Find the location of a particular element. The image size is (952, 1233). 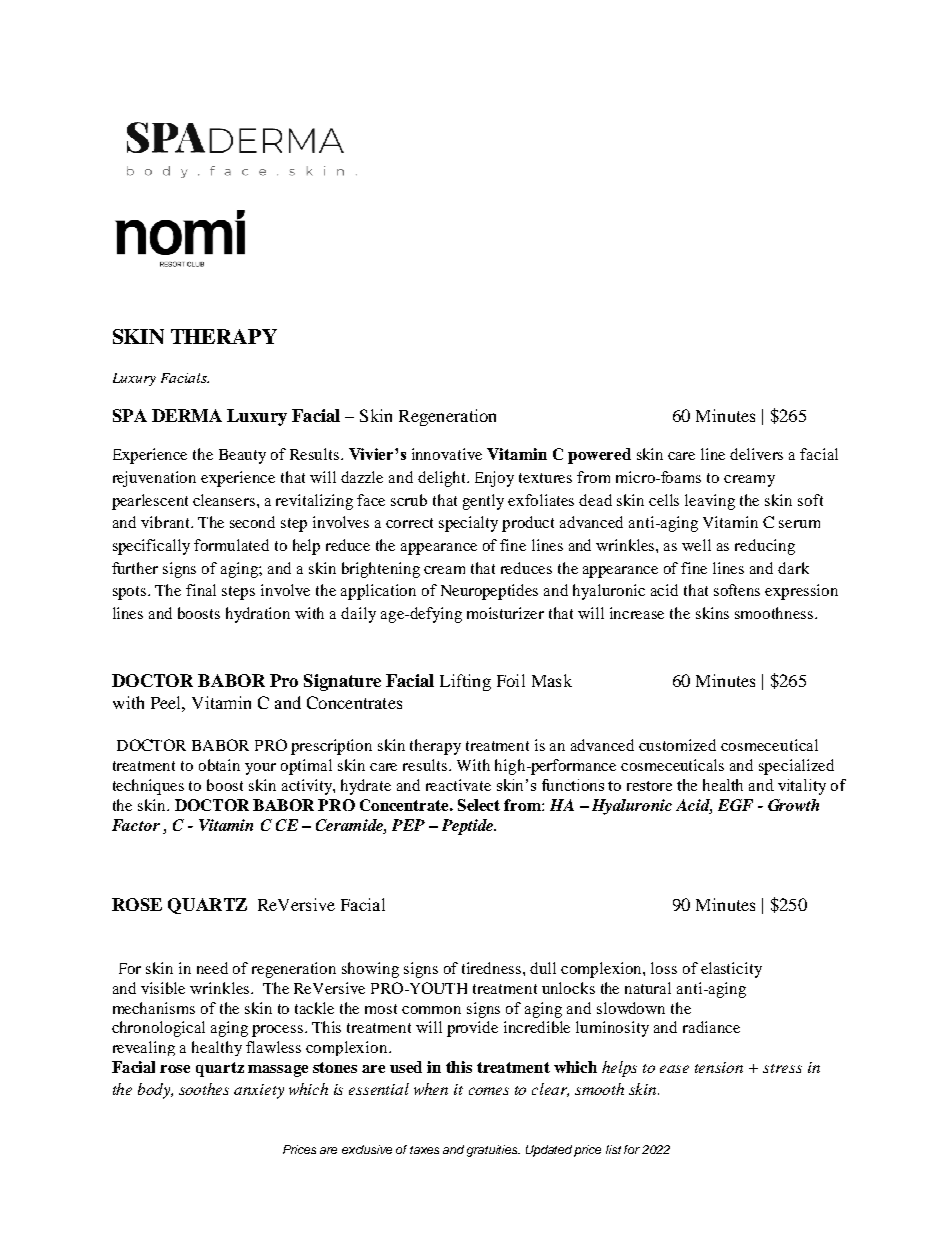

soothes is located at coordinates (204, 1089).
